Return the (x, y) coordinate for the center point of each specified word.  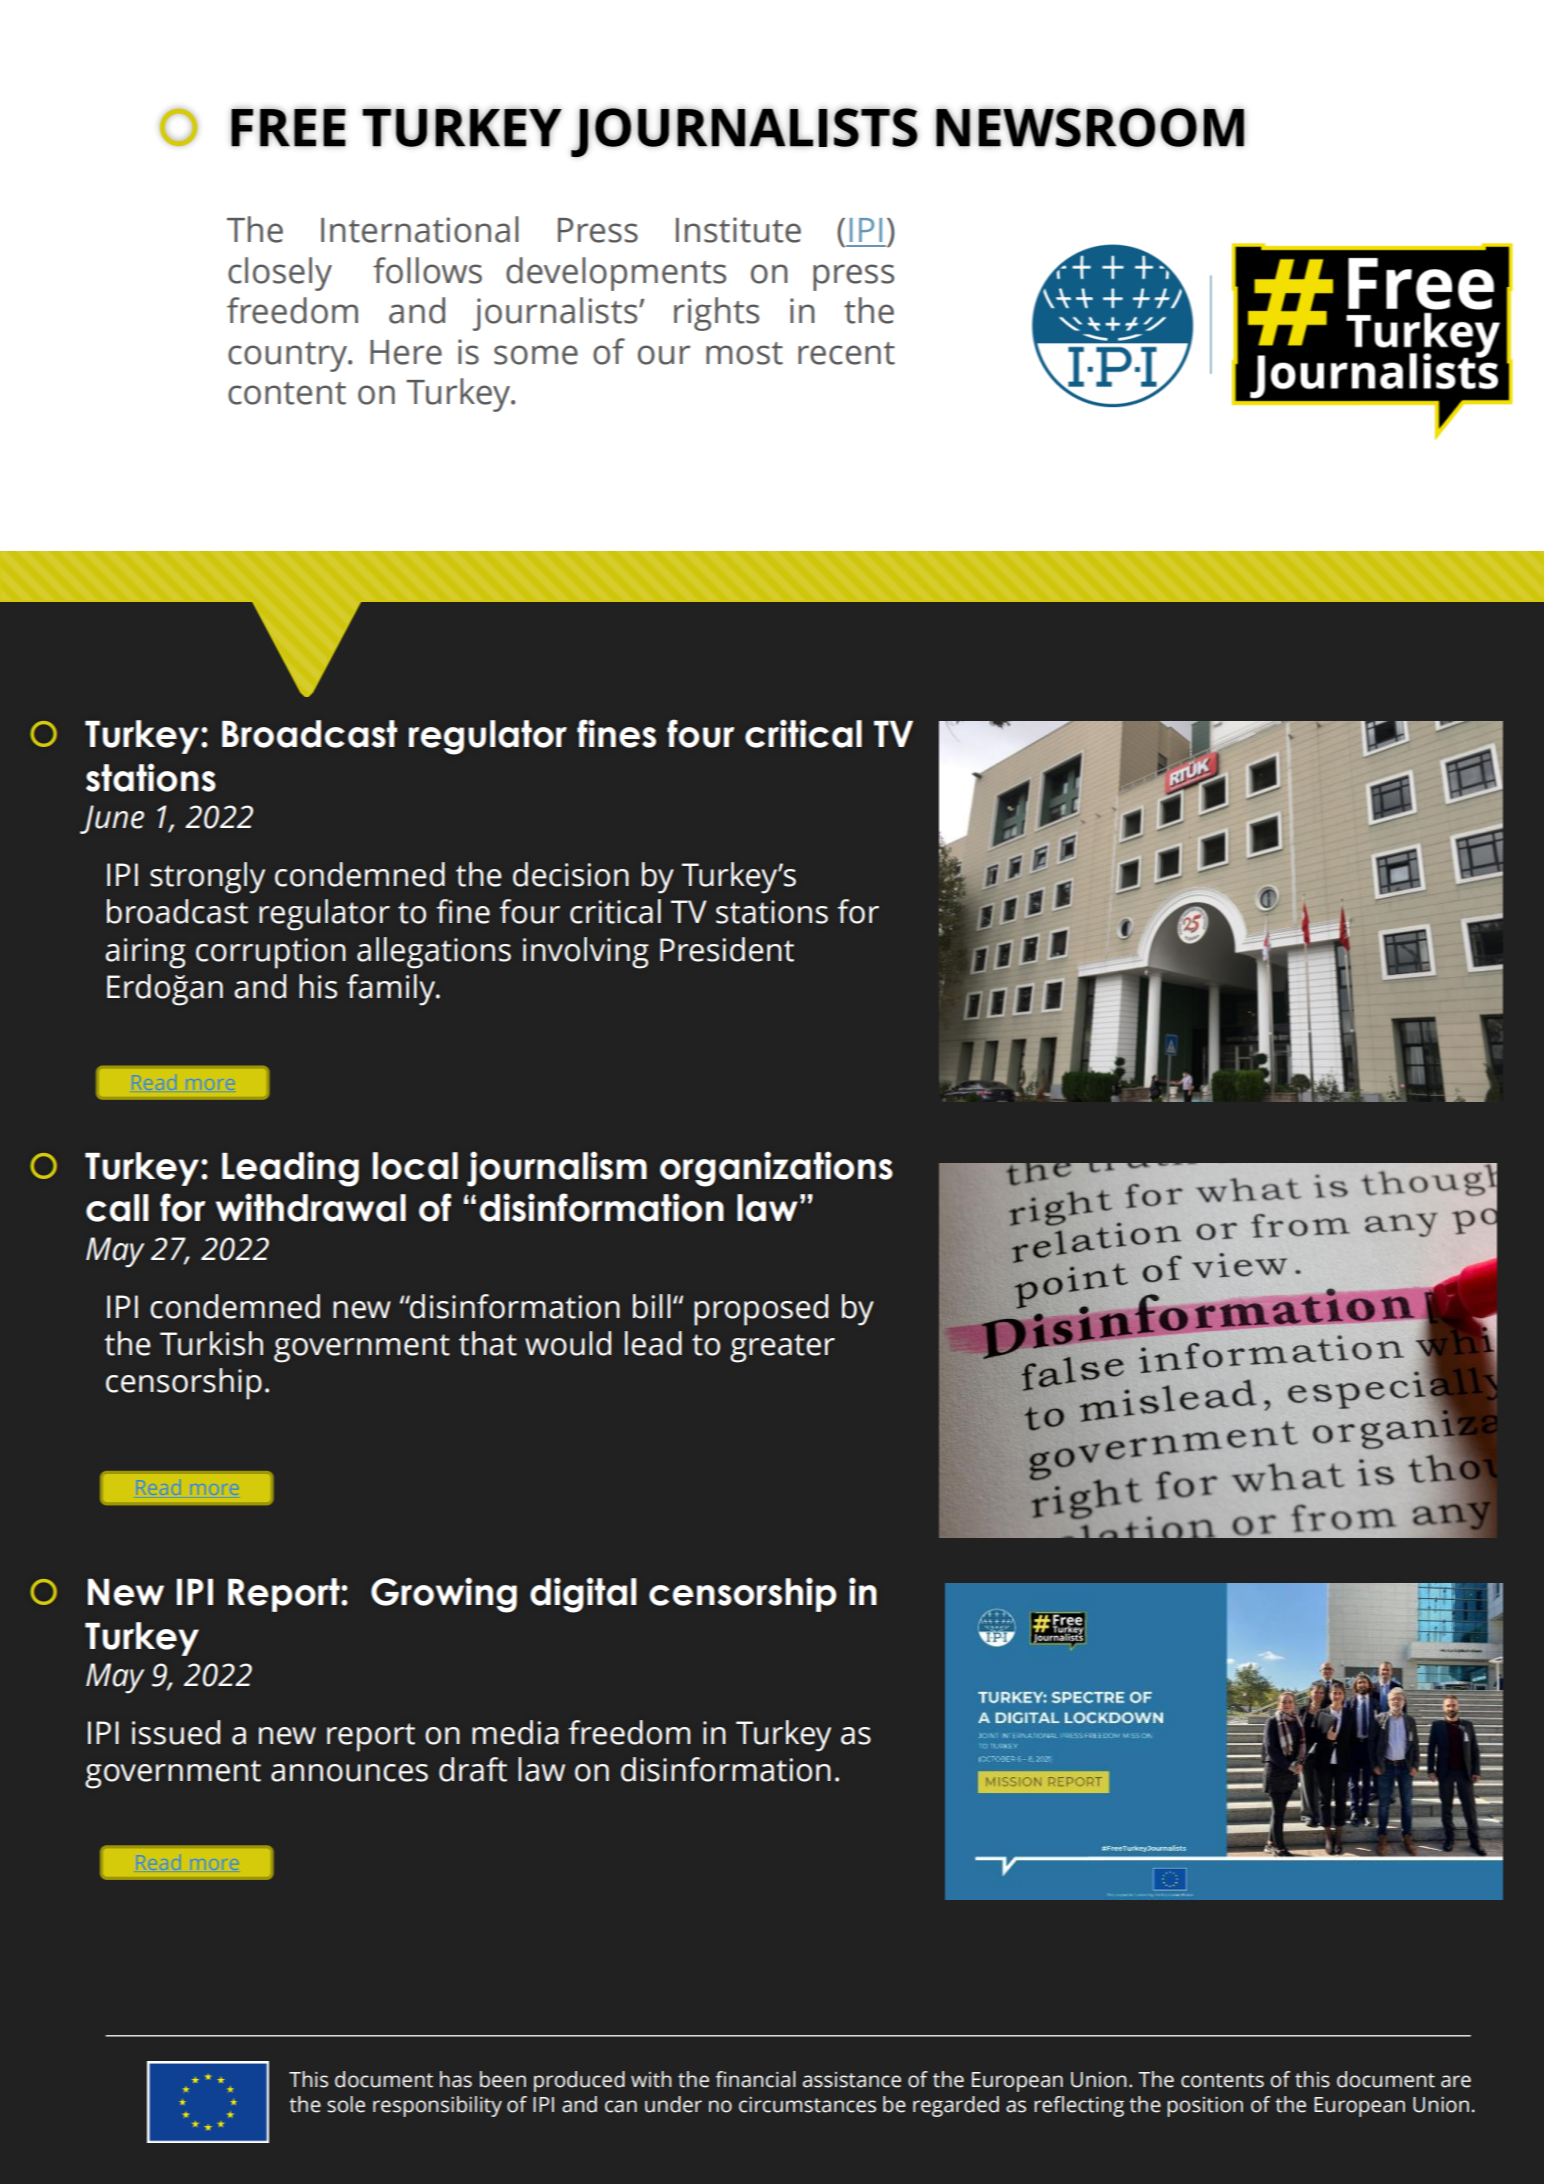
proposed (761, 1310)
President (727, 949)
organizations (776, 1169)
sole (346, 2104)
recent (846, 353)
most (744, 353)
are (1456, 2081)
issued (176, 1732)
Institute (738, 230)
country (289, 357)
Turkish (211, 1343)
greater (782, 1348)
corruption (271, 953)
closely (280, 274)
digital (583, 1595)
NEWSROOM (1090, 127)
